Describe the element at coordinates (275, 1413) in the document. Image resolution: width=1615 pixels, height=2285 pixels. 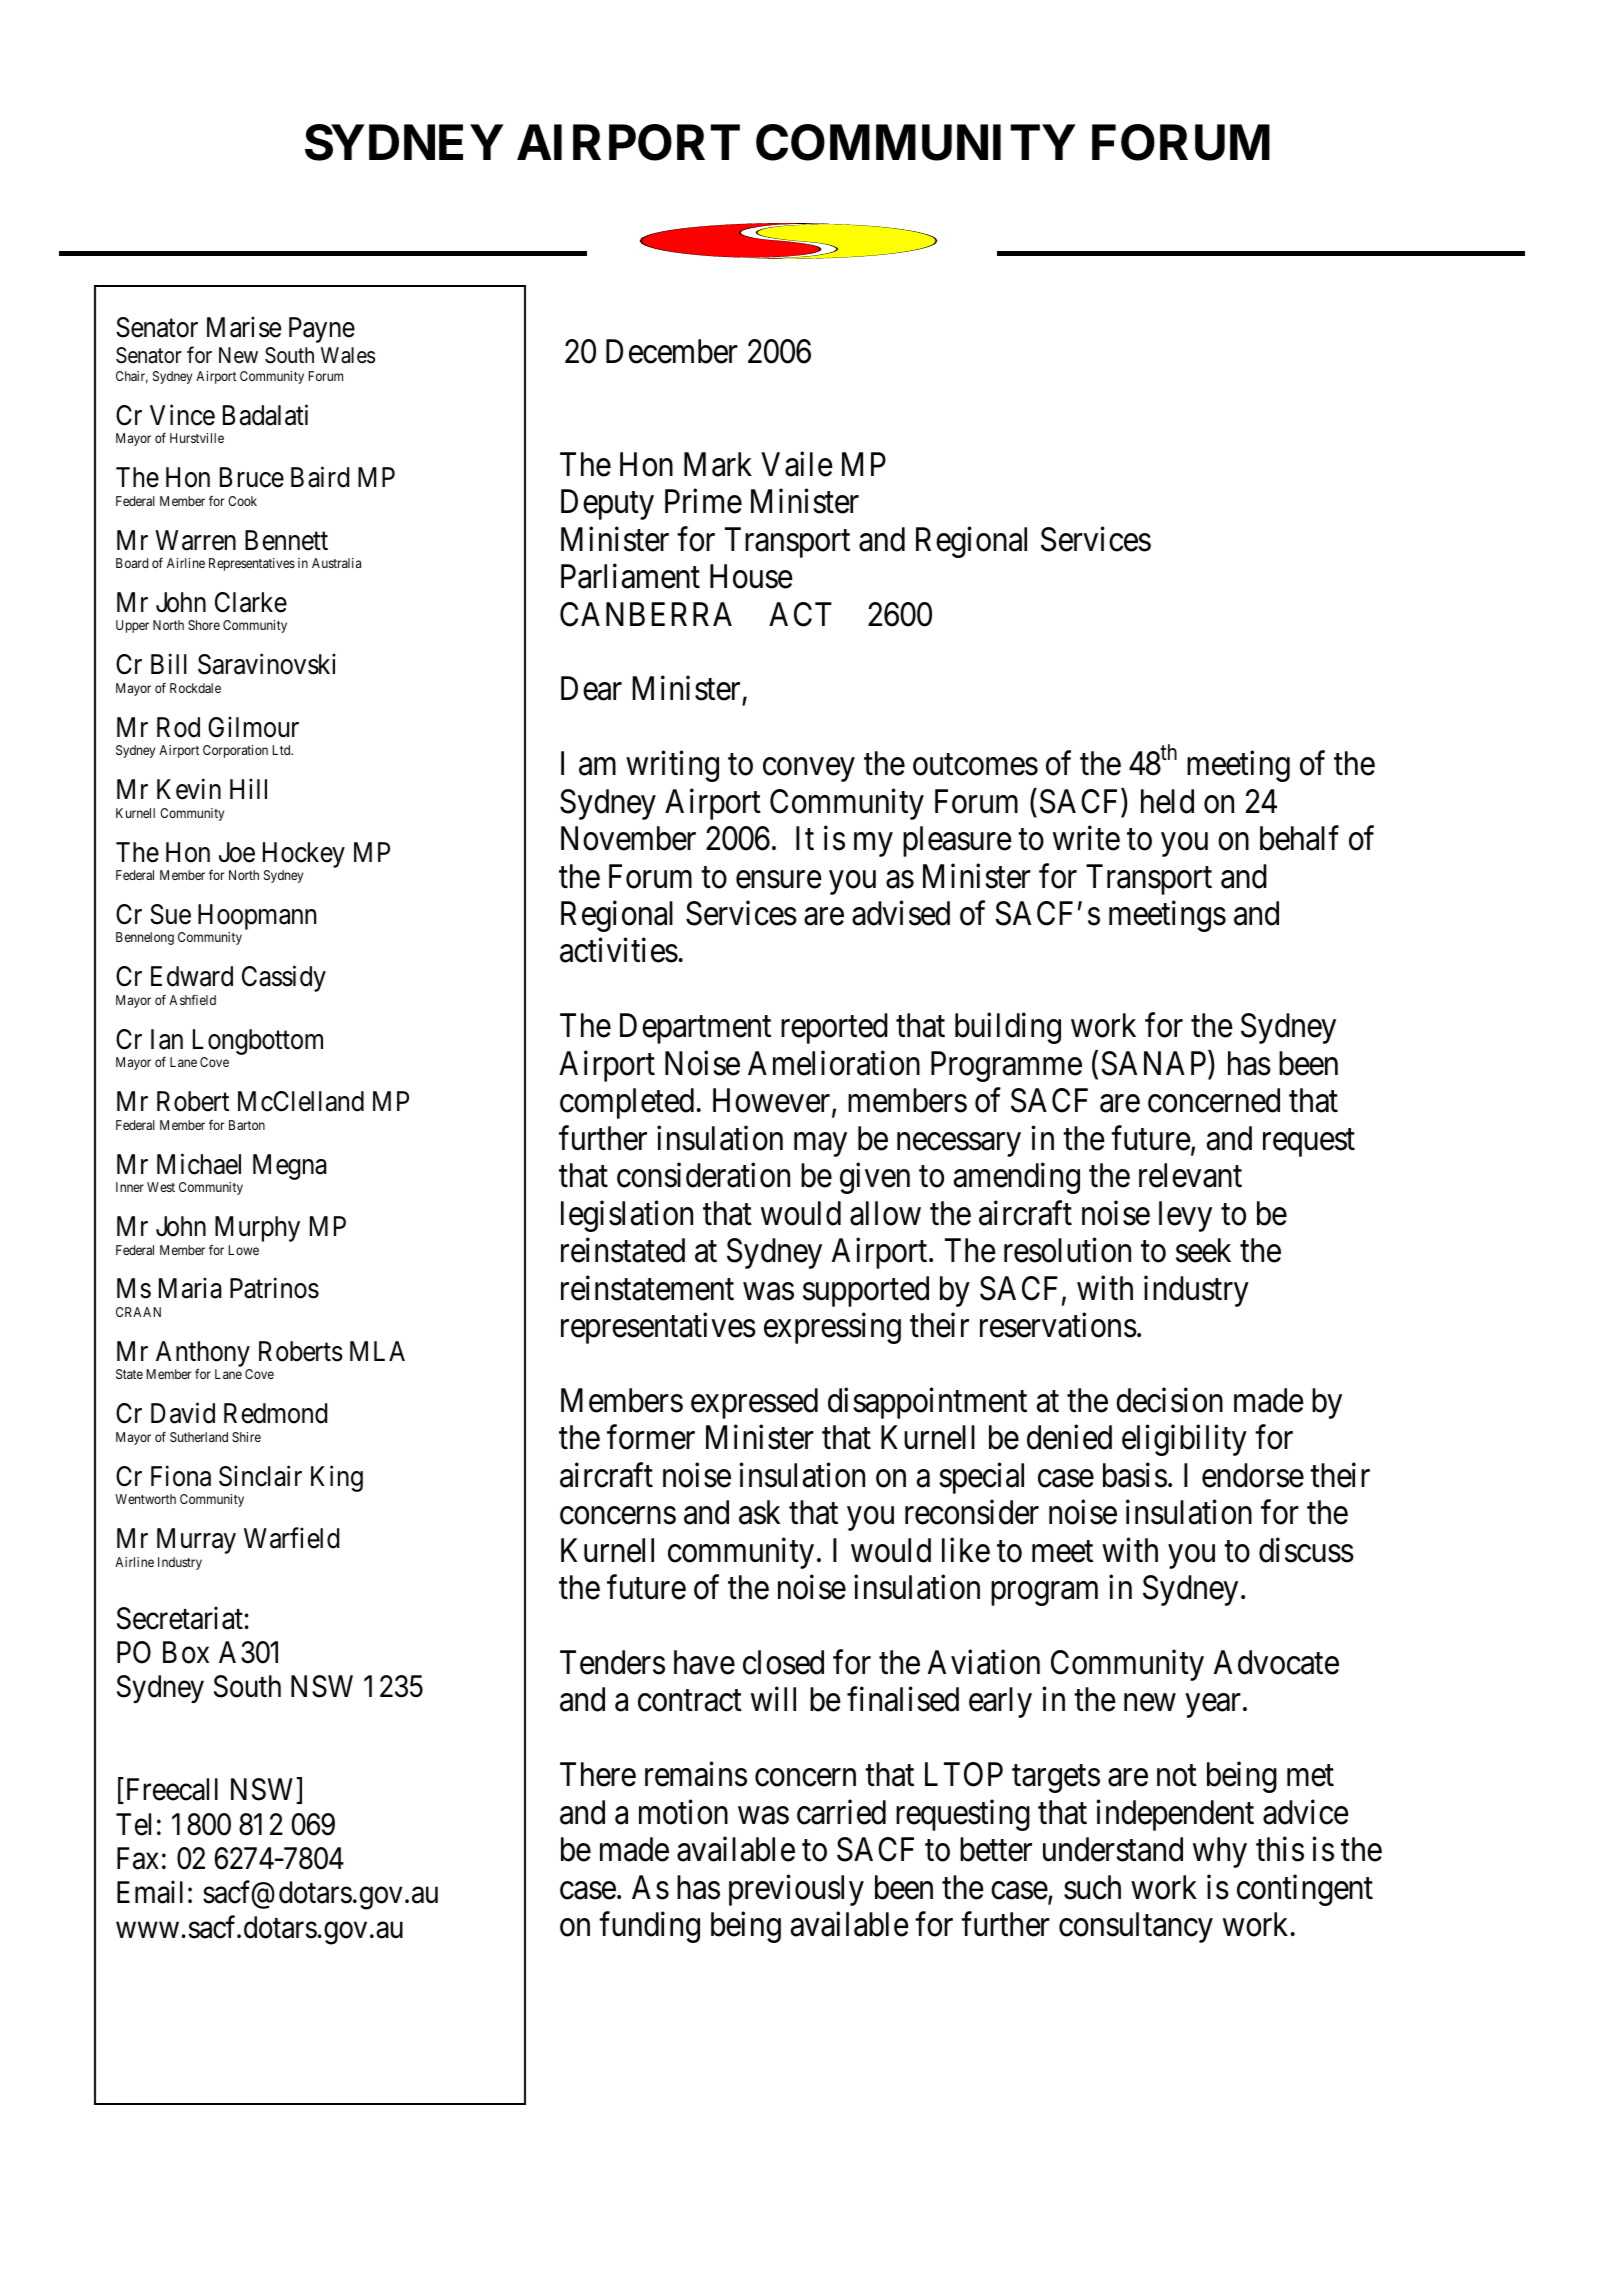
I see `Redmond` at that location.
